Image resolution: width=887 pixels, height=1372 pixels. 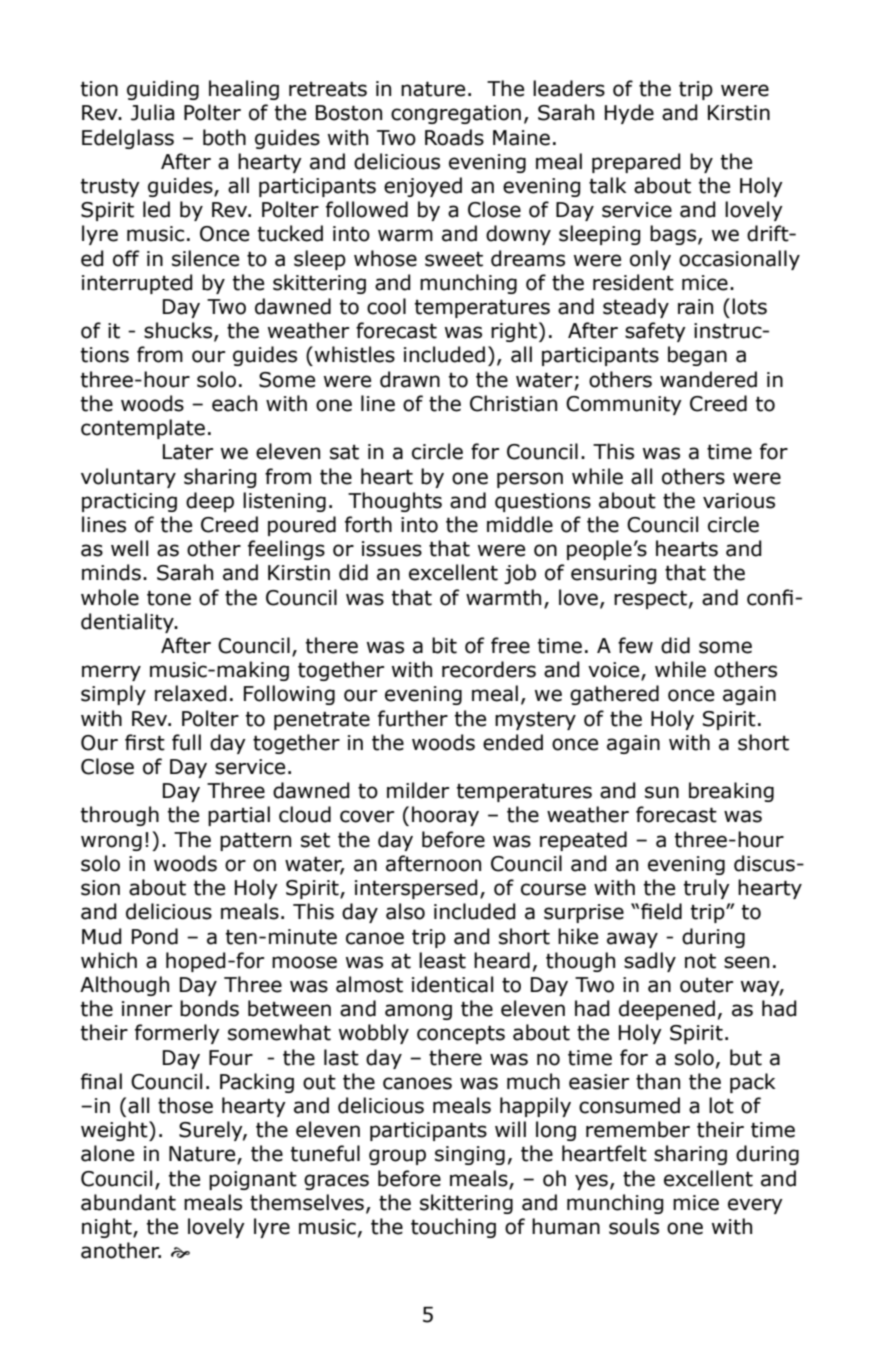 I want to click on Roads, so click(x=454, y=137).
